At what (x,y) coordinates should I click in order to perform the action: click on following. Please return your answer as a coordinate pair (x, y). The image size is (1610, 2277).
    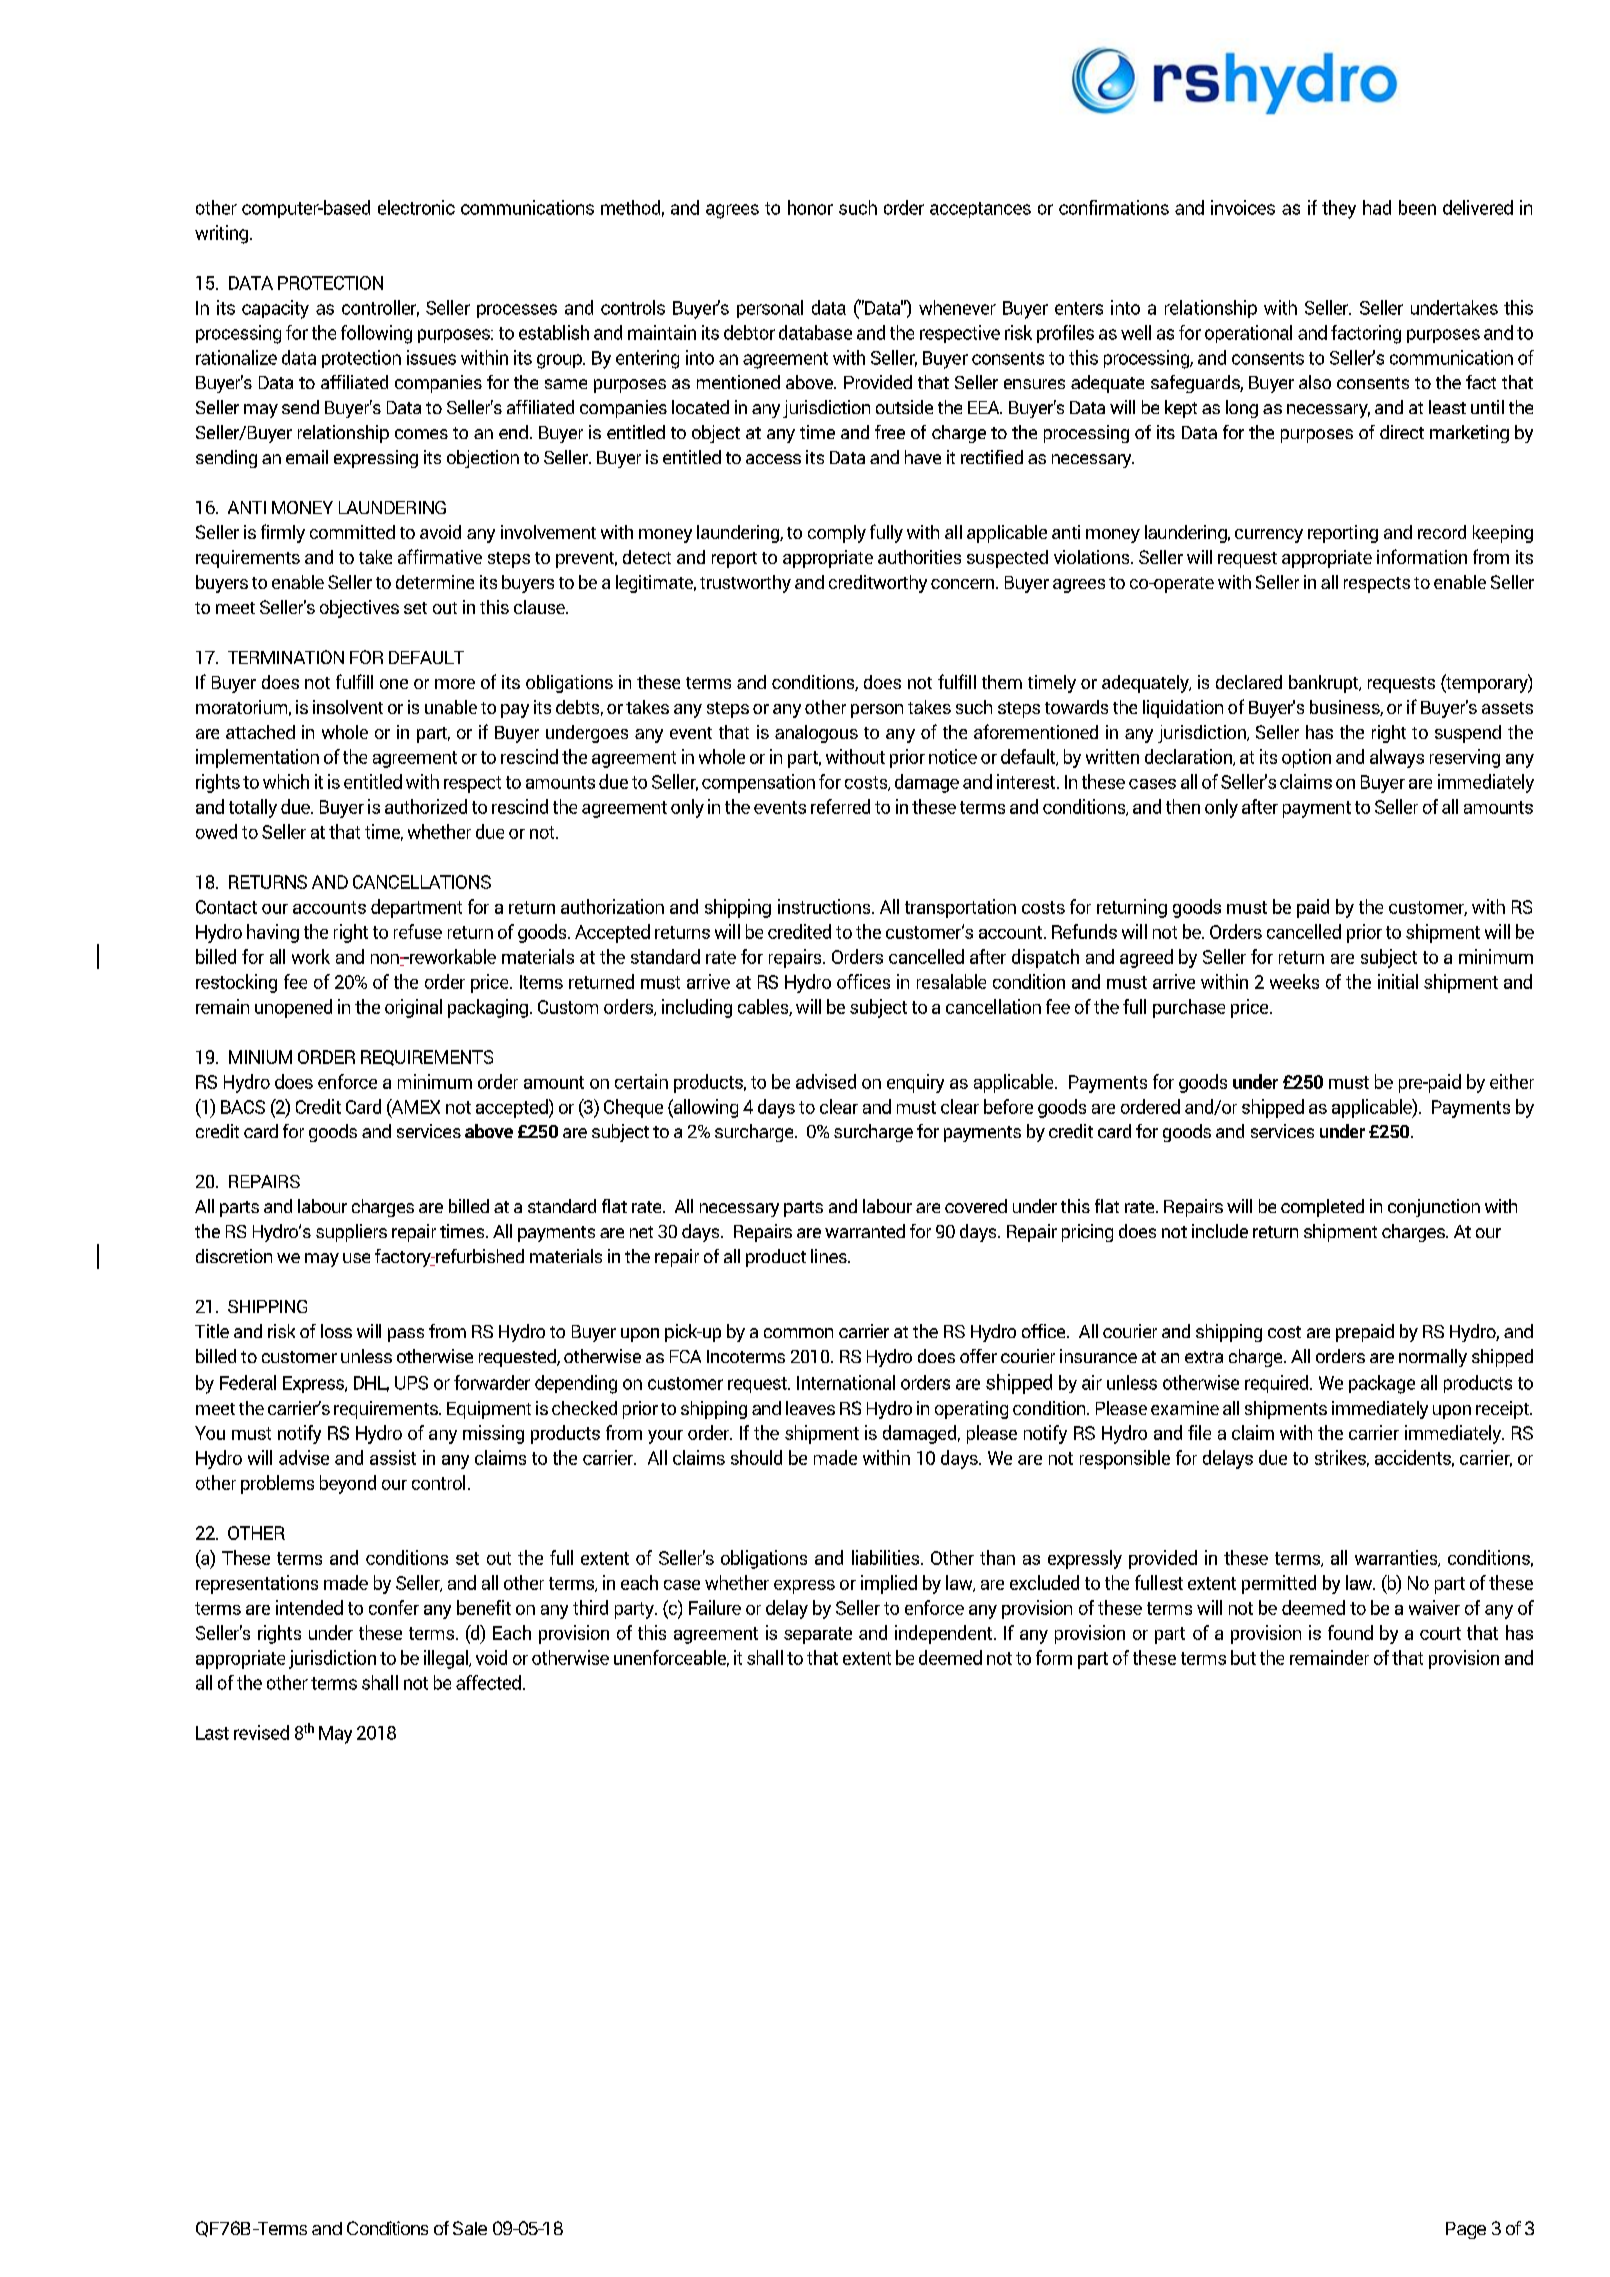
    Looking at the image, I should click on (376, 334).
